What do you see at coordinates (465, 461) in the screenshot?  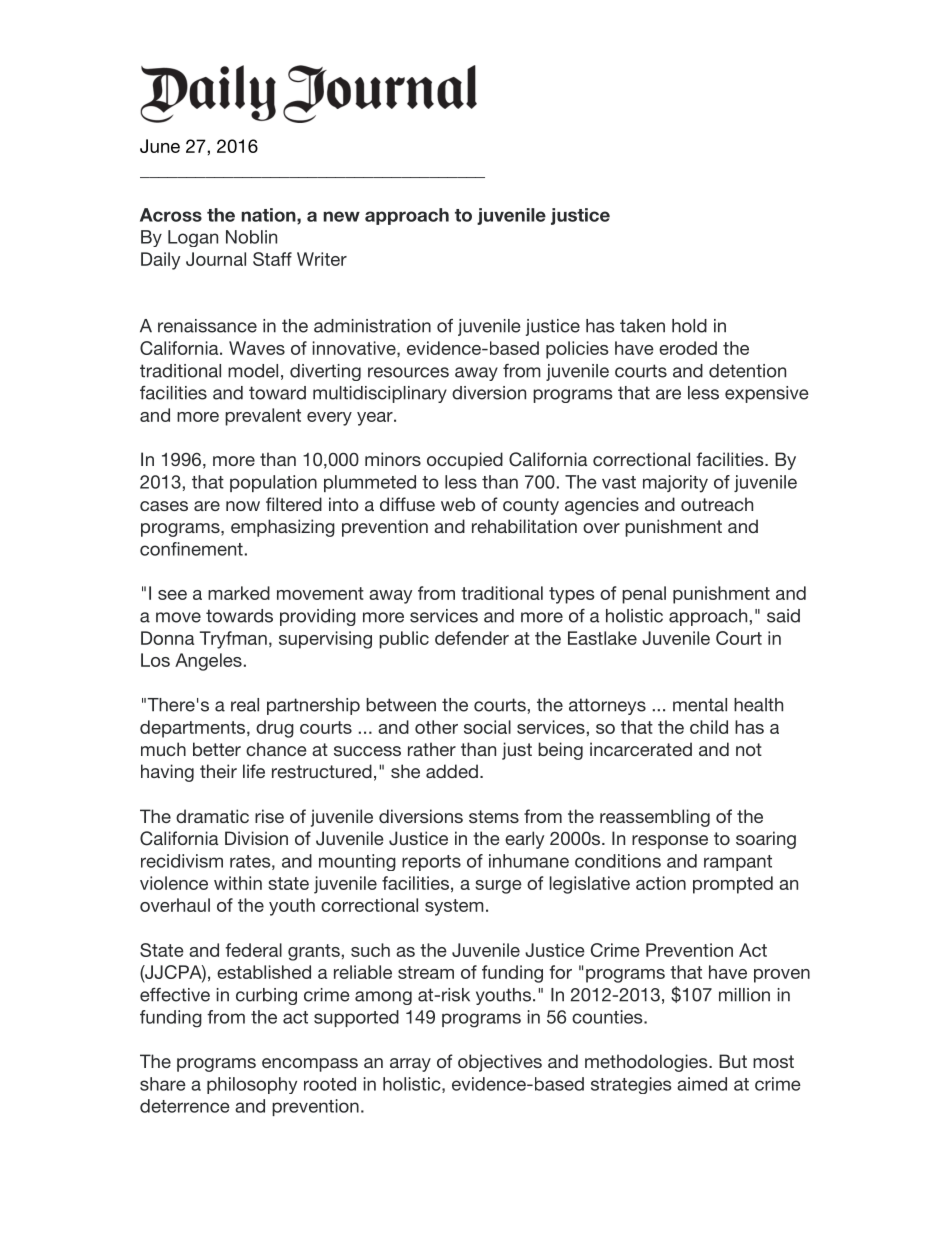 I see `occupied` at bounding box center [465, 461].
